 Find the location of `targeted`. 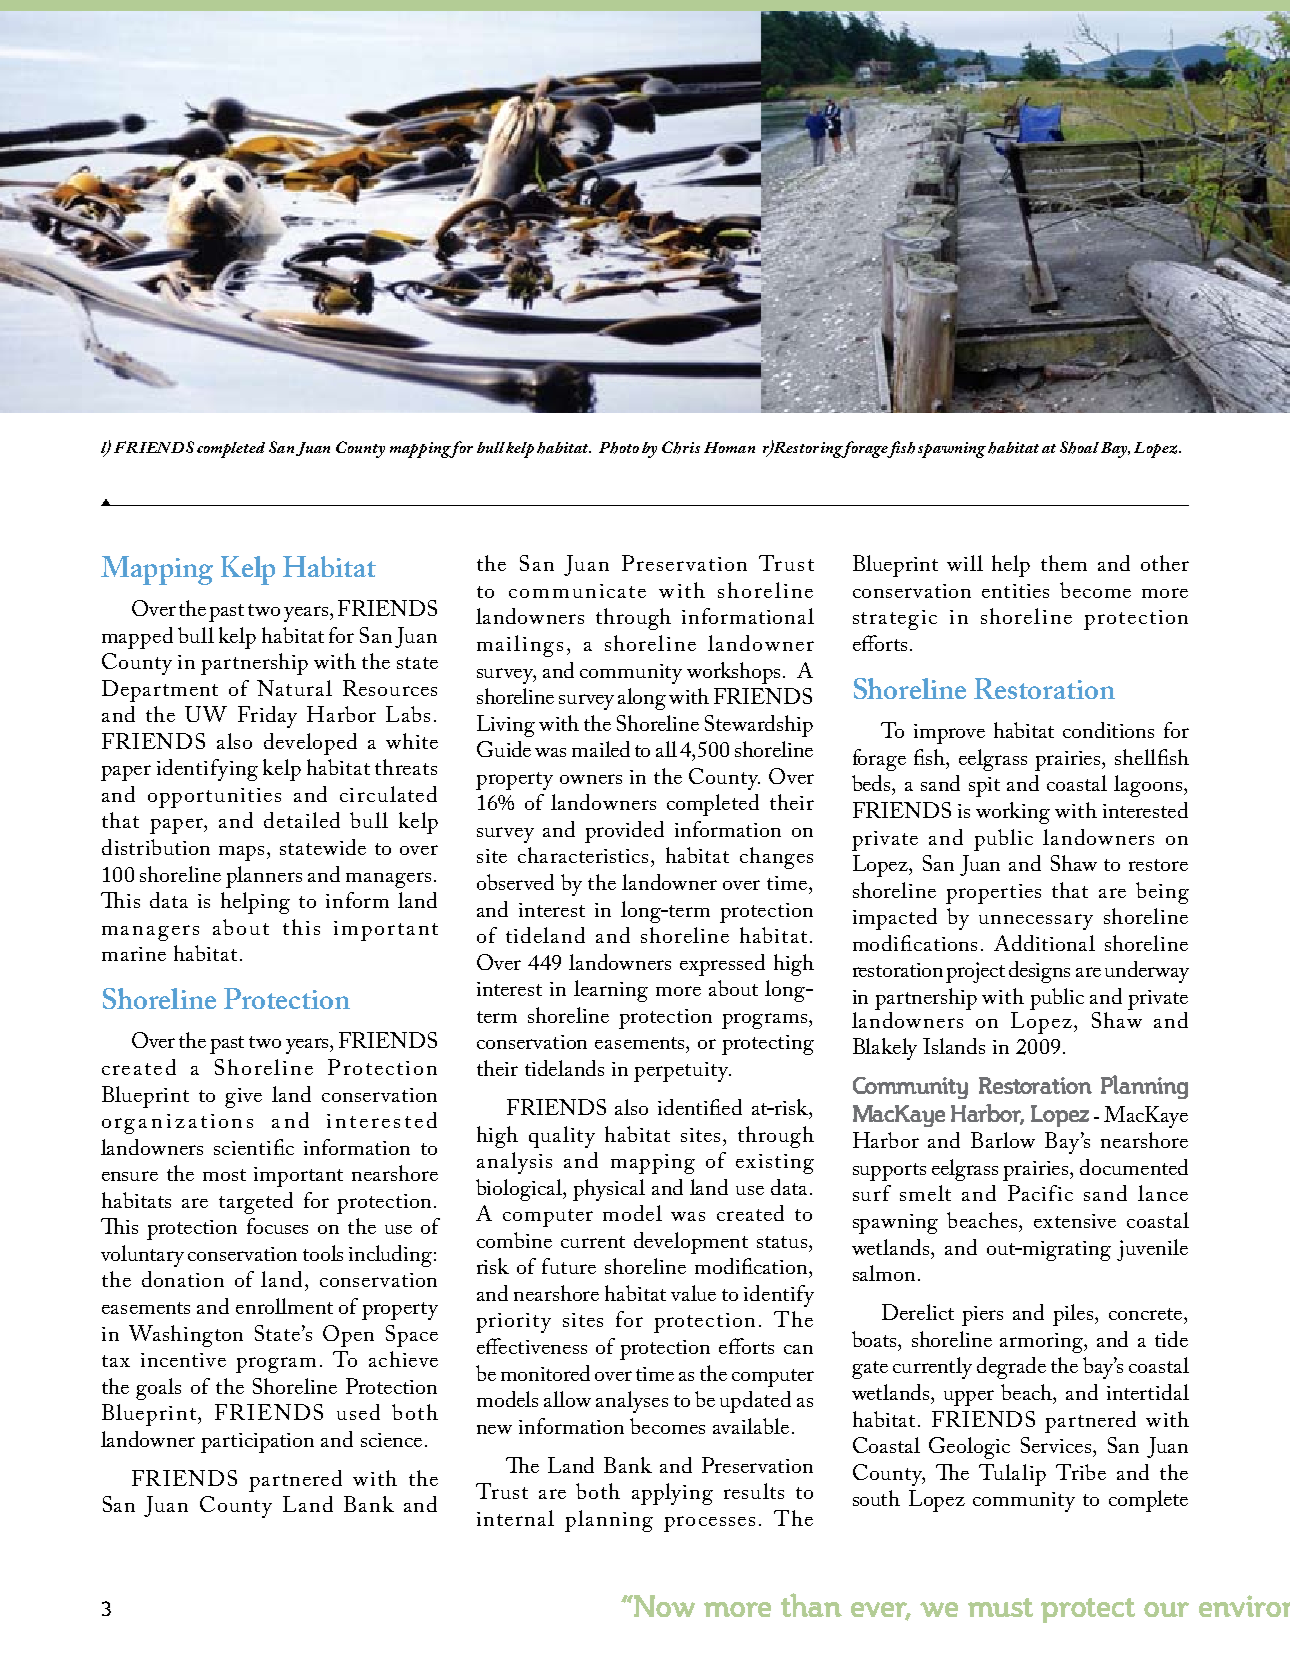

targeted is located at coordinates (256, 1203).
